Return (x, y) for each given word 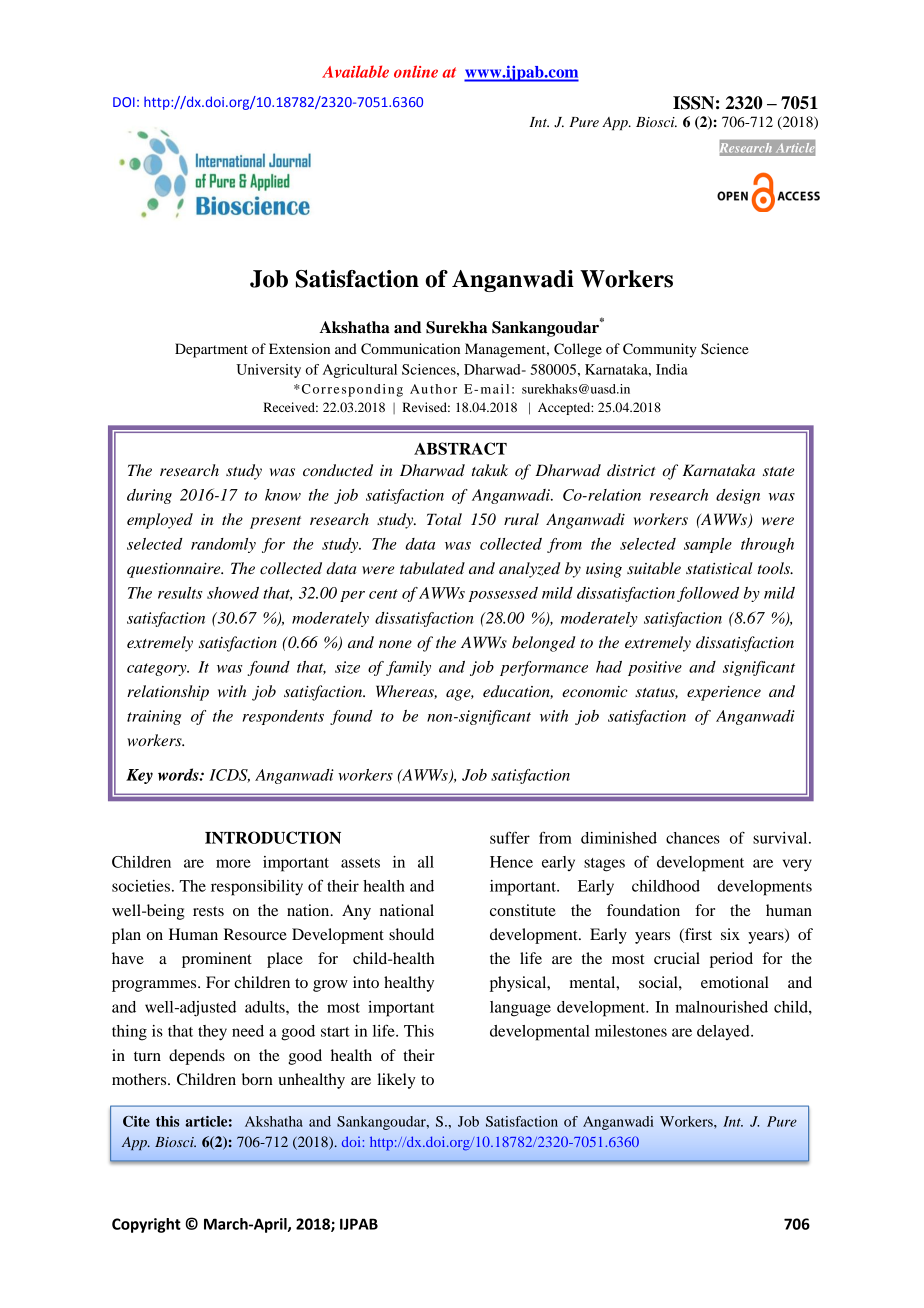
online (416, 71)
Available (355, 71)
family (408, 668)
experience (724, 693)
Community (660, 350)
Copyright (146, 1225)
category (158, 669)
